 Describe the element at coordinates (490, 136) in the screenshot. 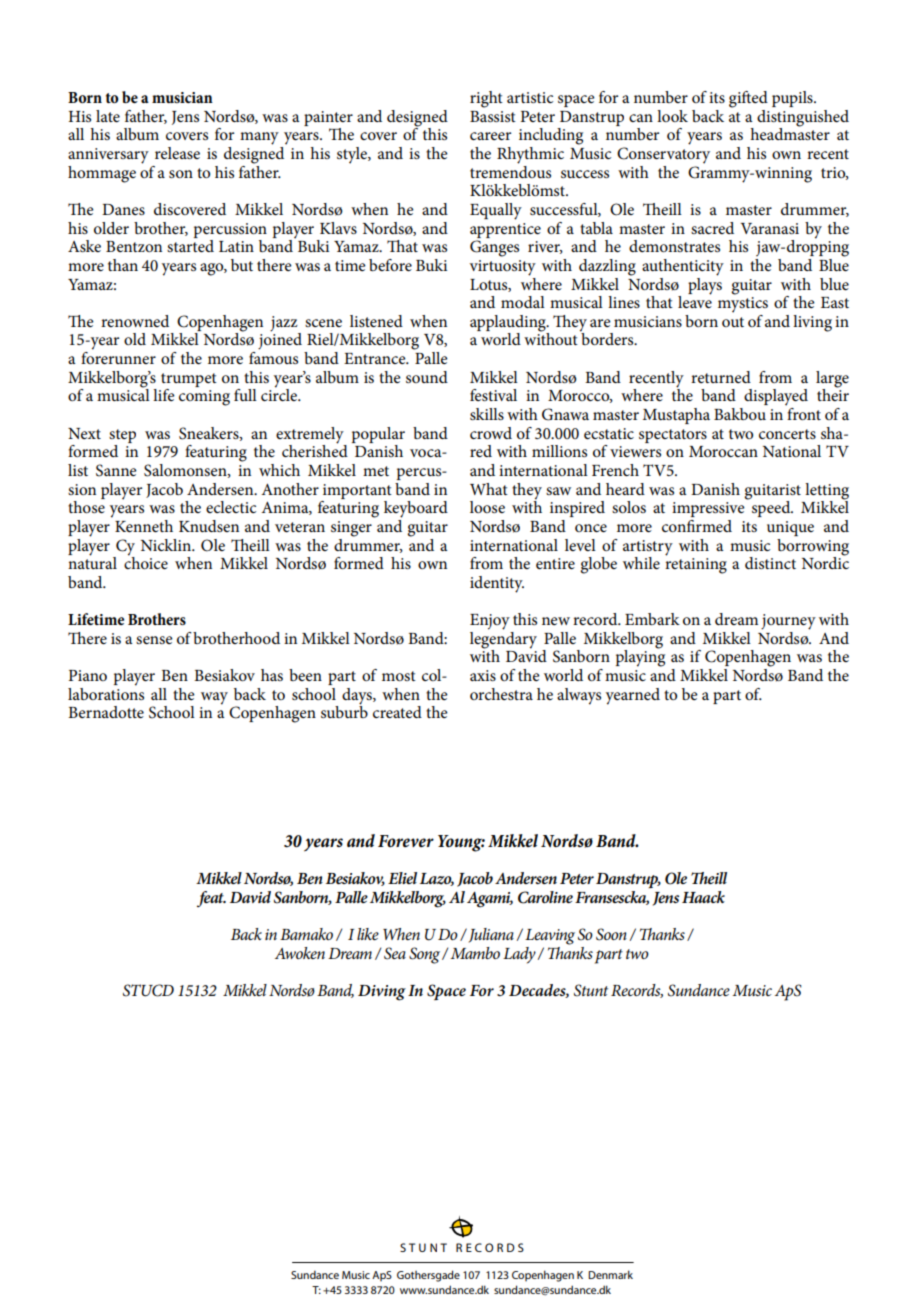

I see `career` at that location.
